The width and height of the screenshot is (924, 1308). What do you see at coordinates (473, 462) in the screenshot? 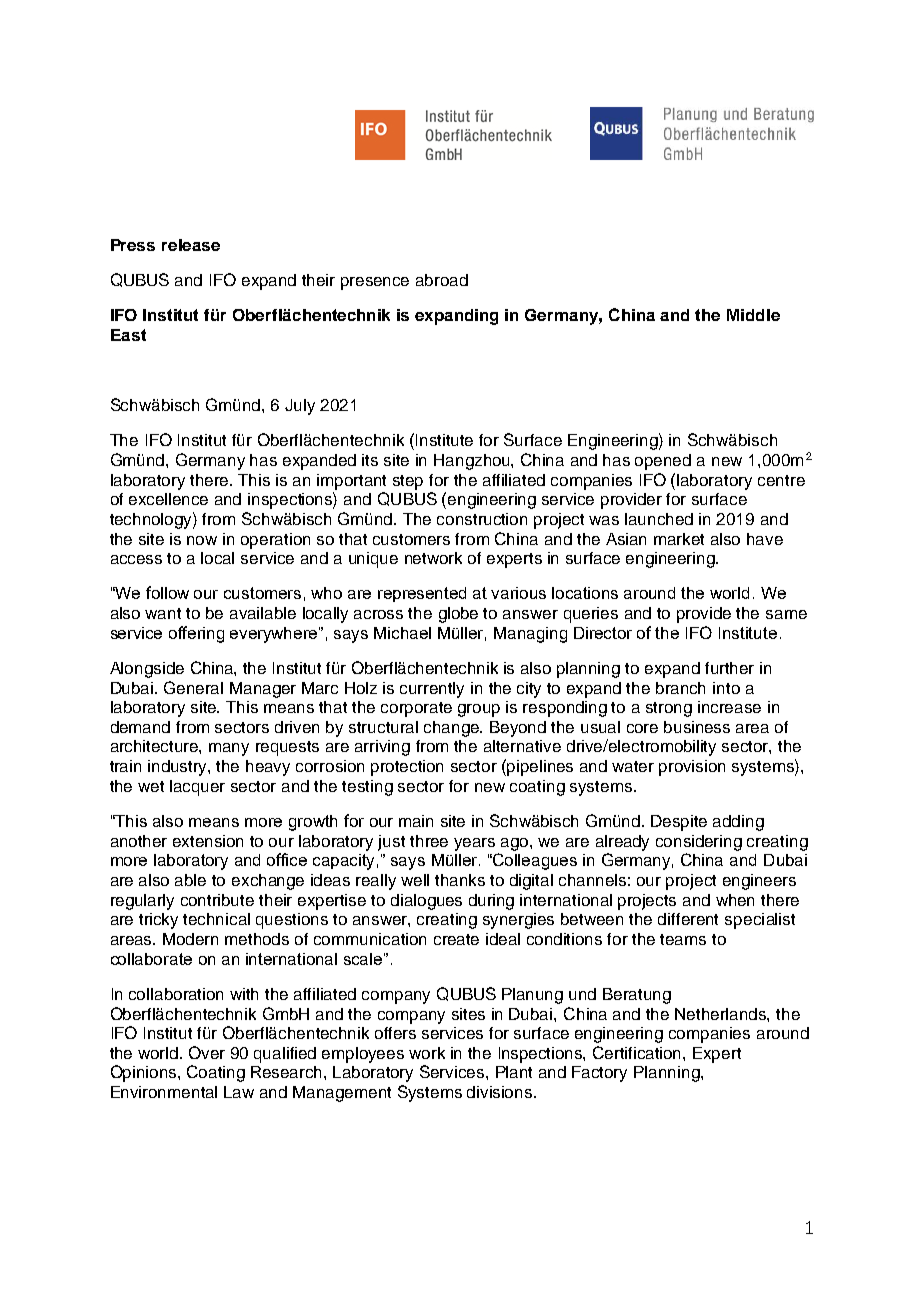
I see `Hangzhou` at bounding box center [473, 462].
